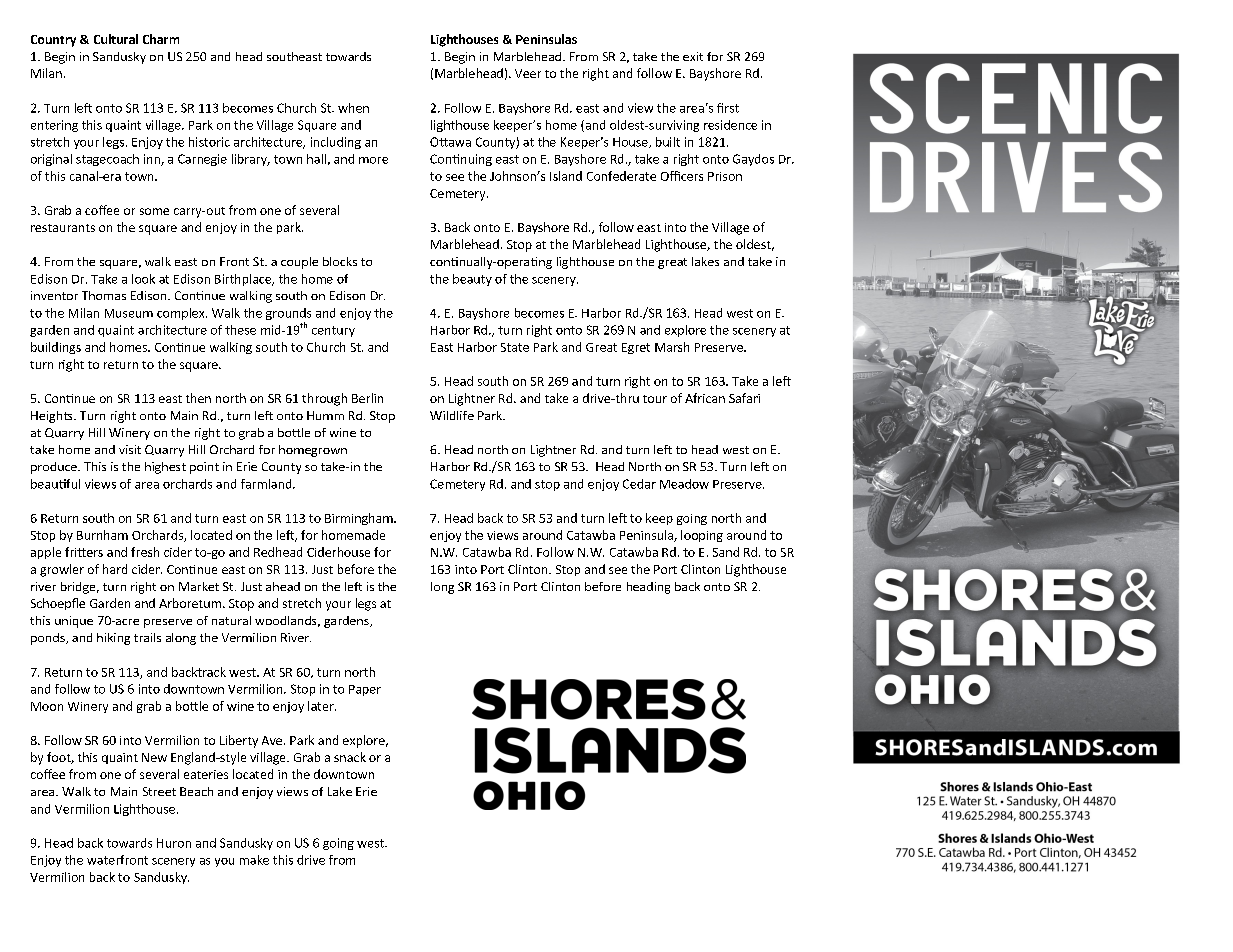 The image size is (1233, 952). I want to click on Huron, so click(174, 843).
